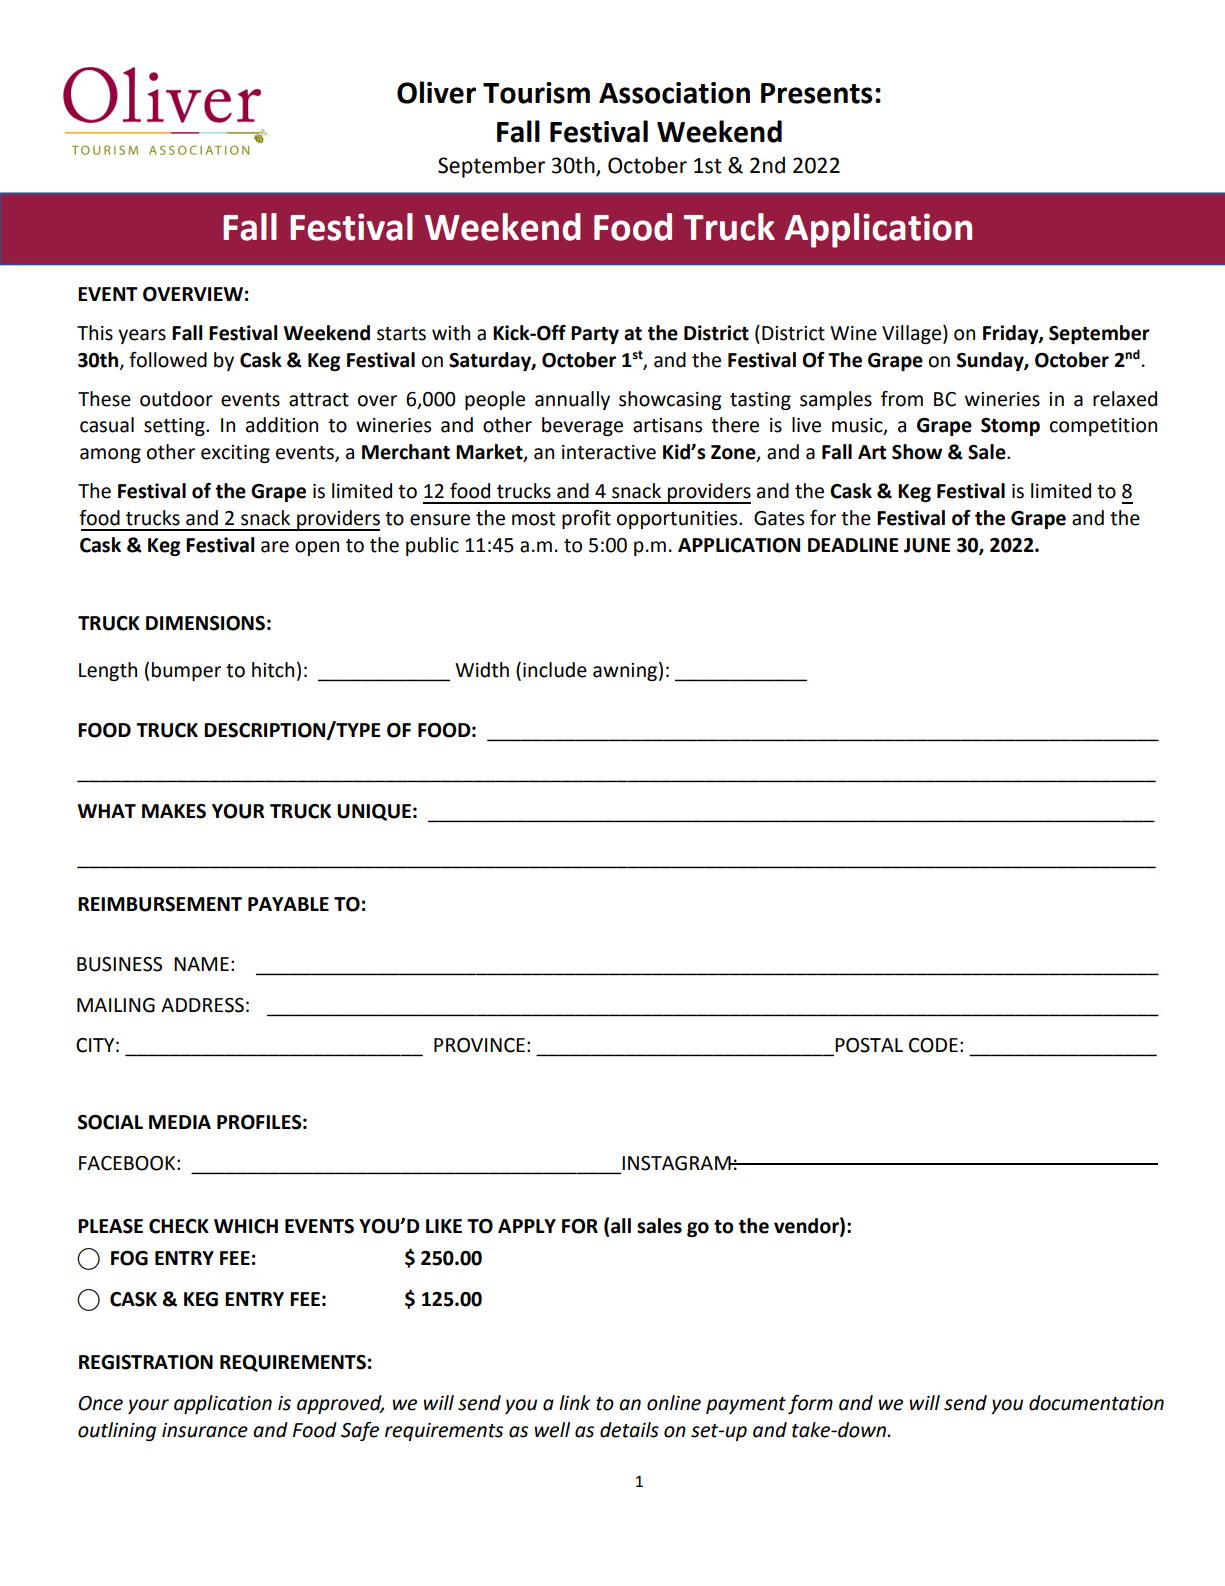 The width and height of the image is (1225, 1586). I want to click on MAKES, so click(174, 811).
